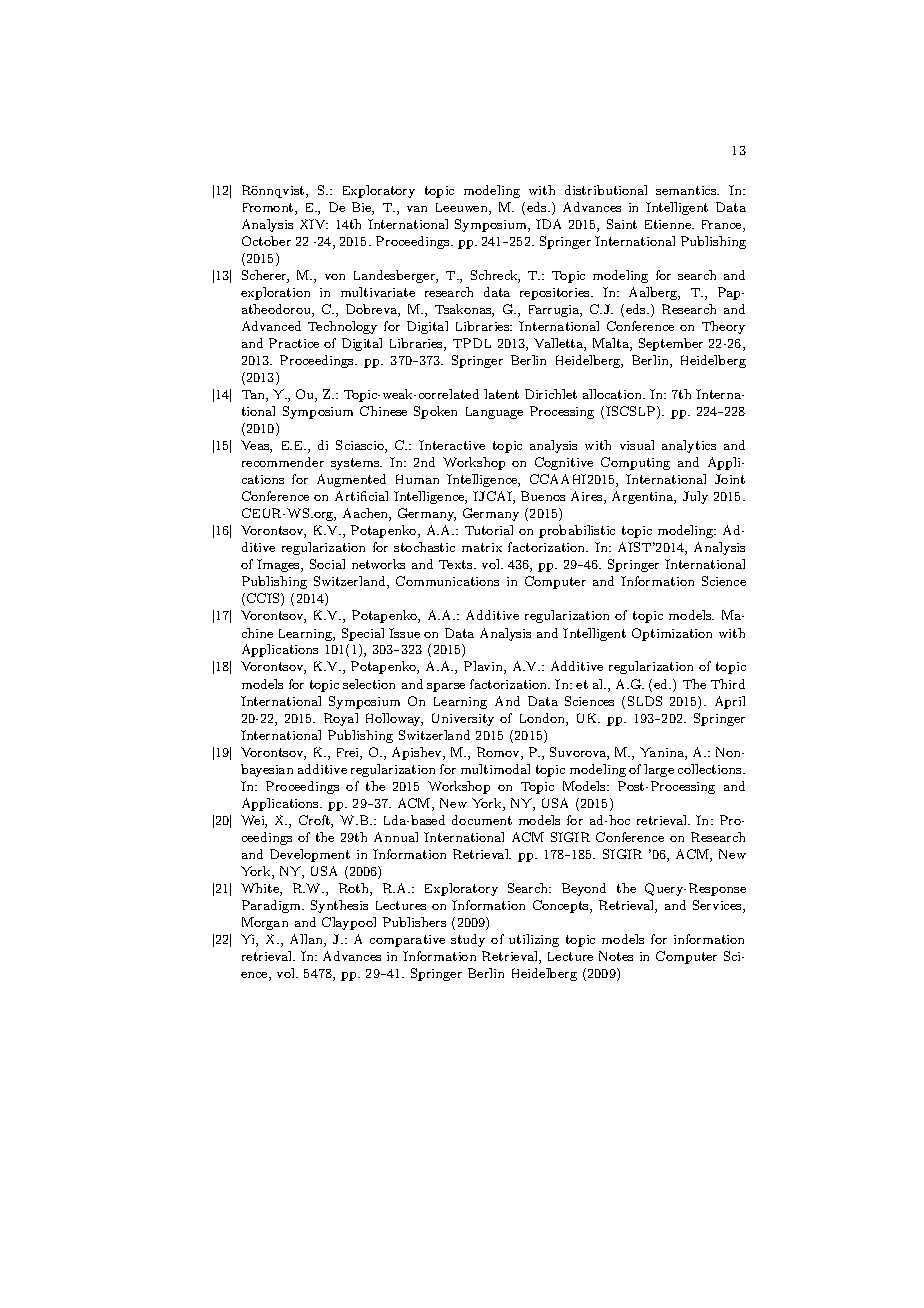 This page has height=1308, width=924. Describe the element at coordinates (482, 547) in the page. I see `matrix` at that location.
